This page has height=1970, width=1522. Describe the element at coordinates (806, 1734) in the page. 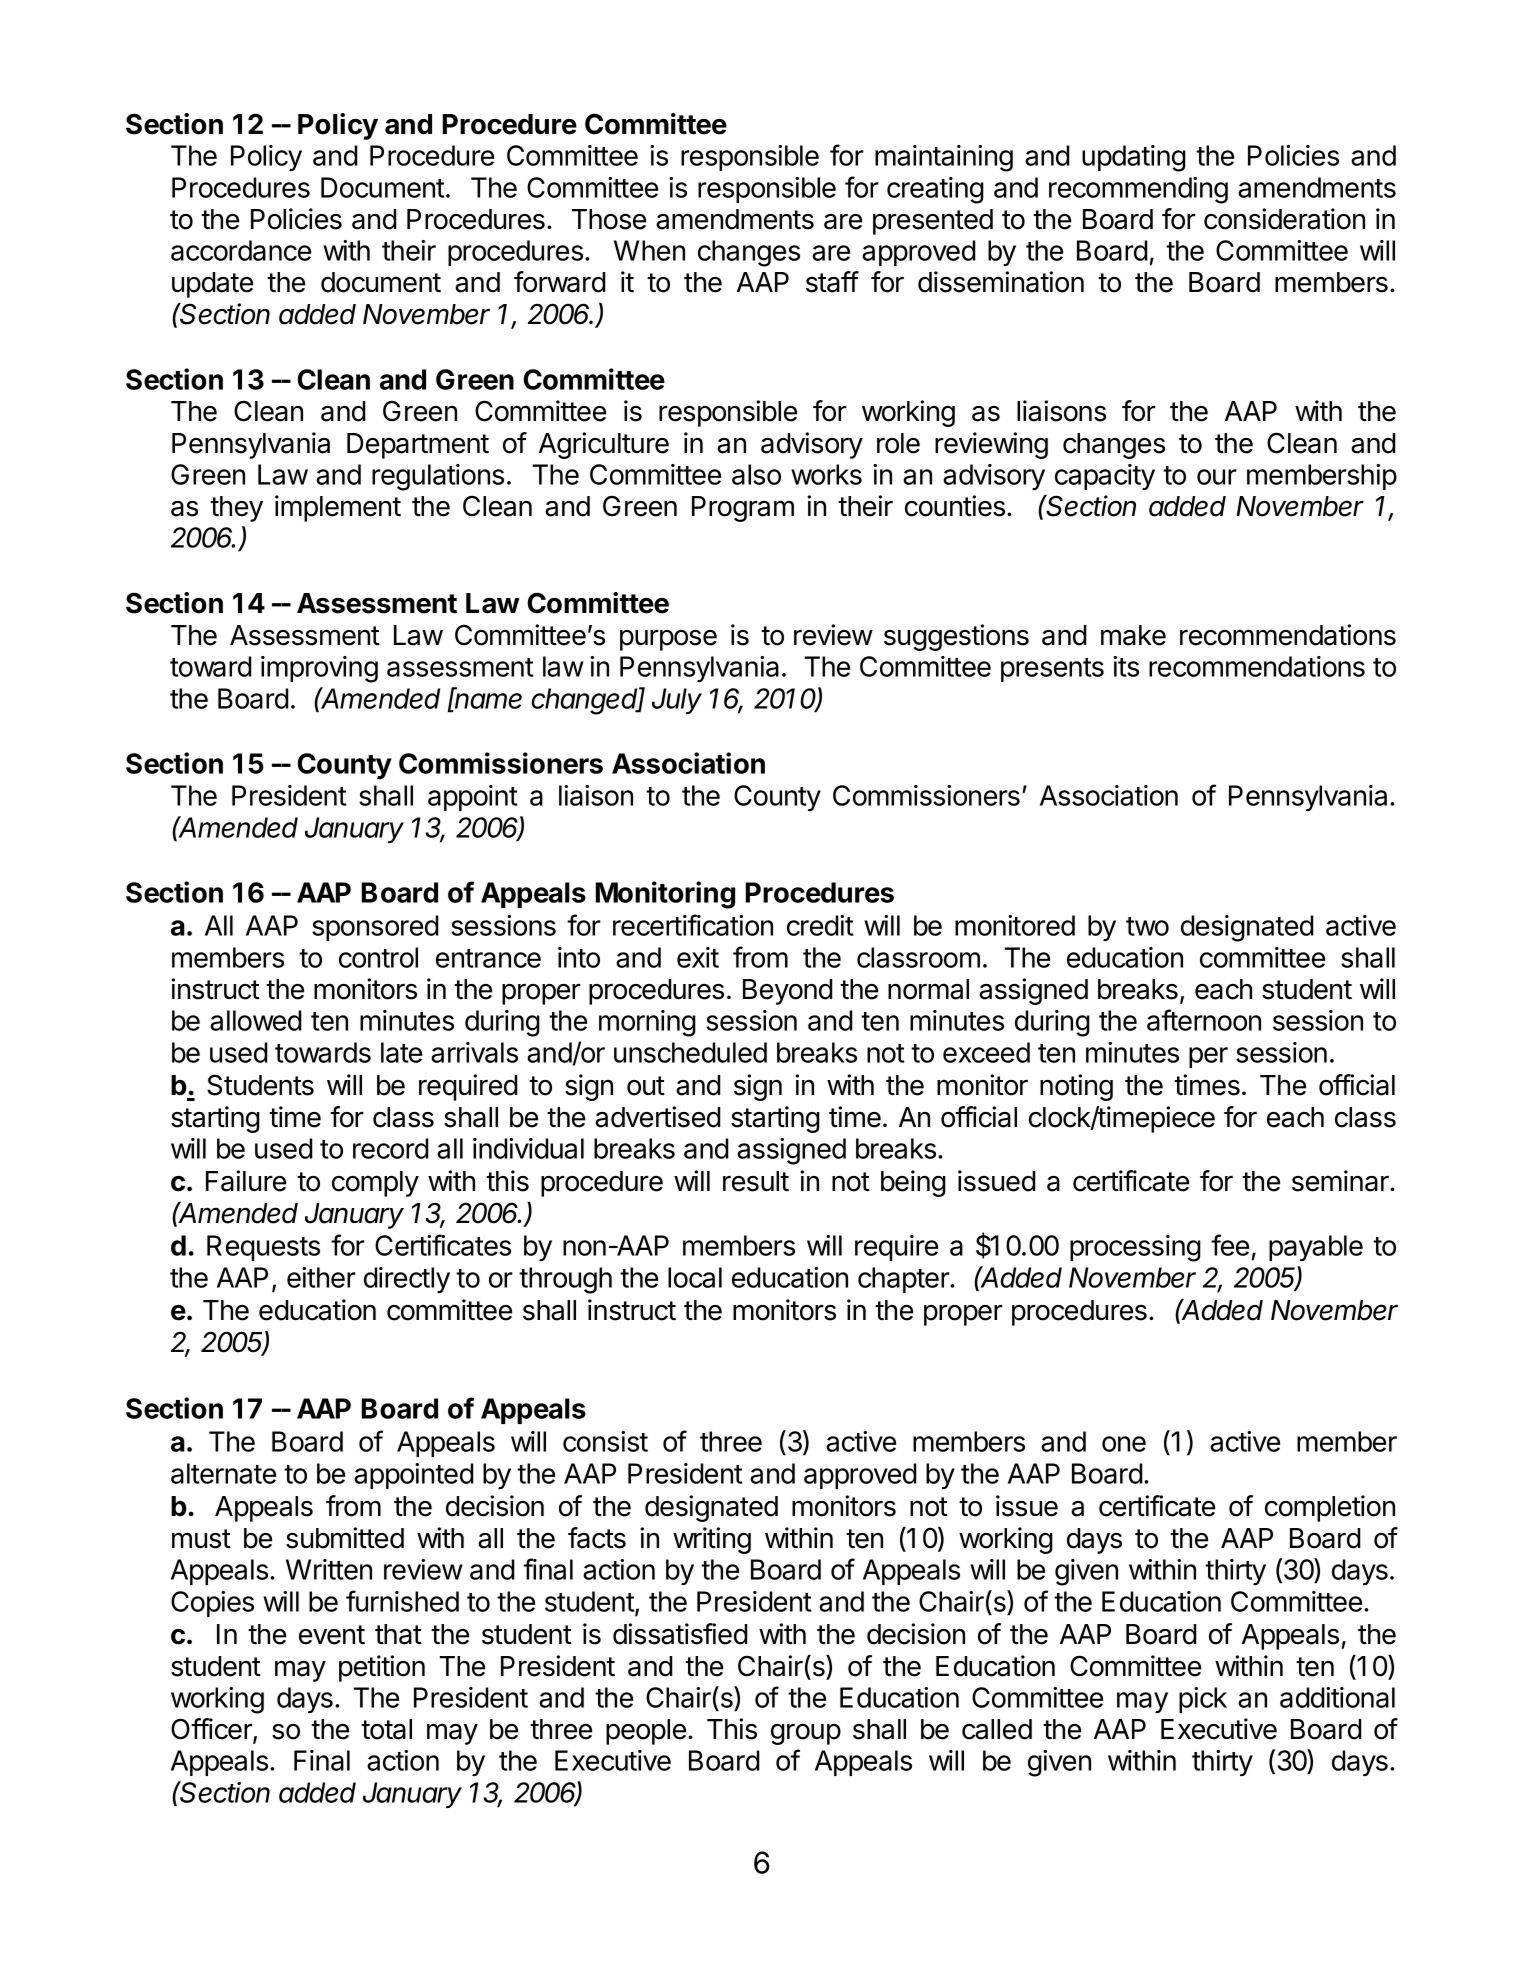

I see `group` at that location.
